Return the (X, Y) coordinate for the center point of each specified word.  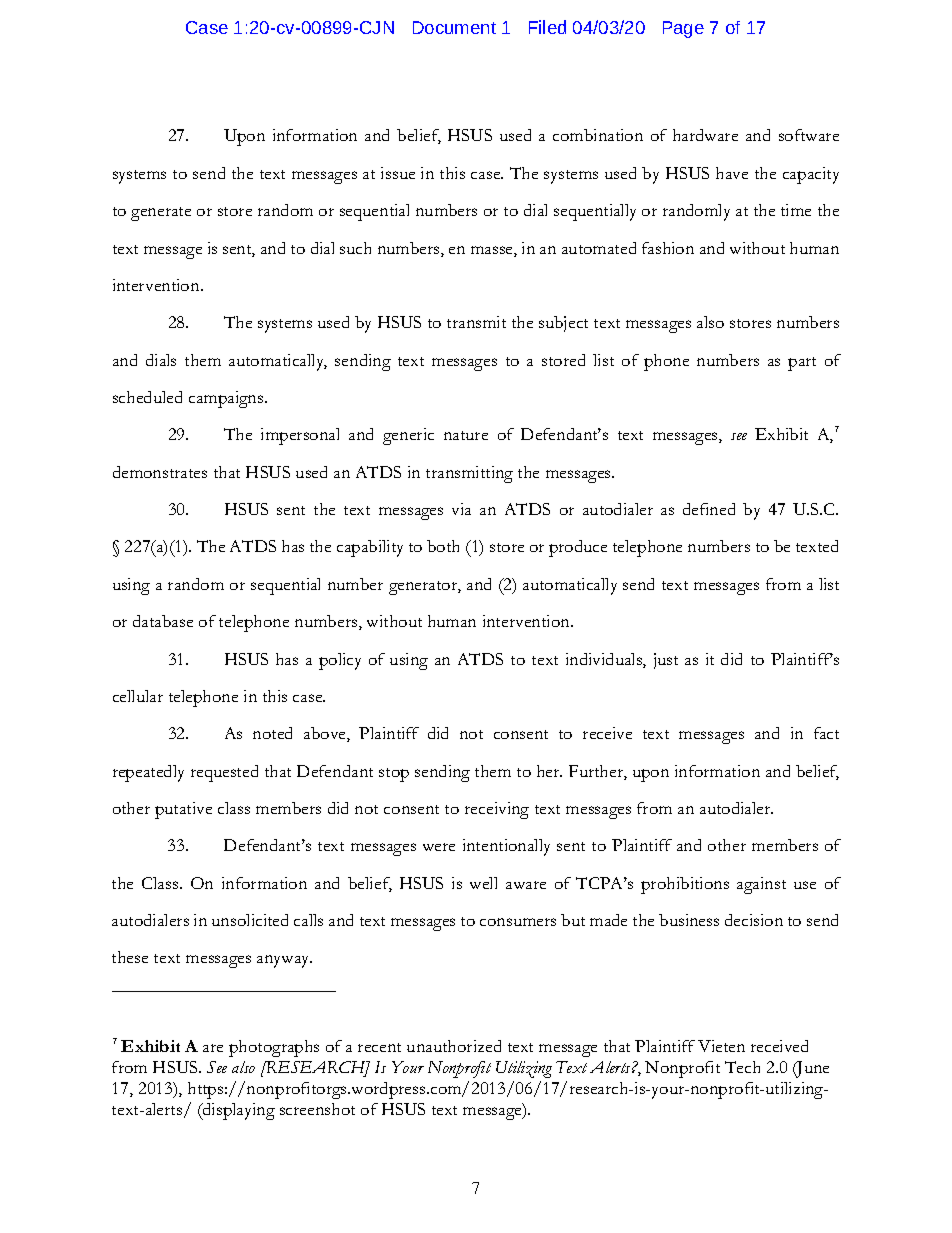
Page (683, 29)
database (163, 621)
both (443, 546)
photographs (274, 1048)
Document (454, 27)
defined (709, 509)
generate (161, 214)
